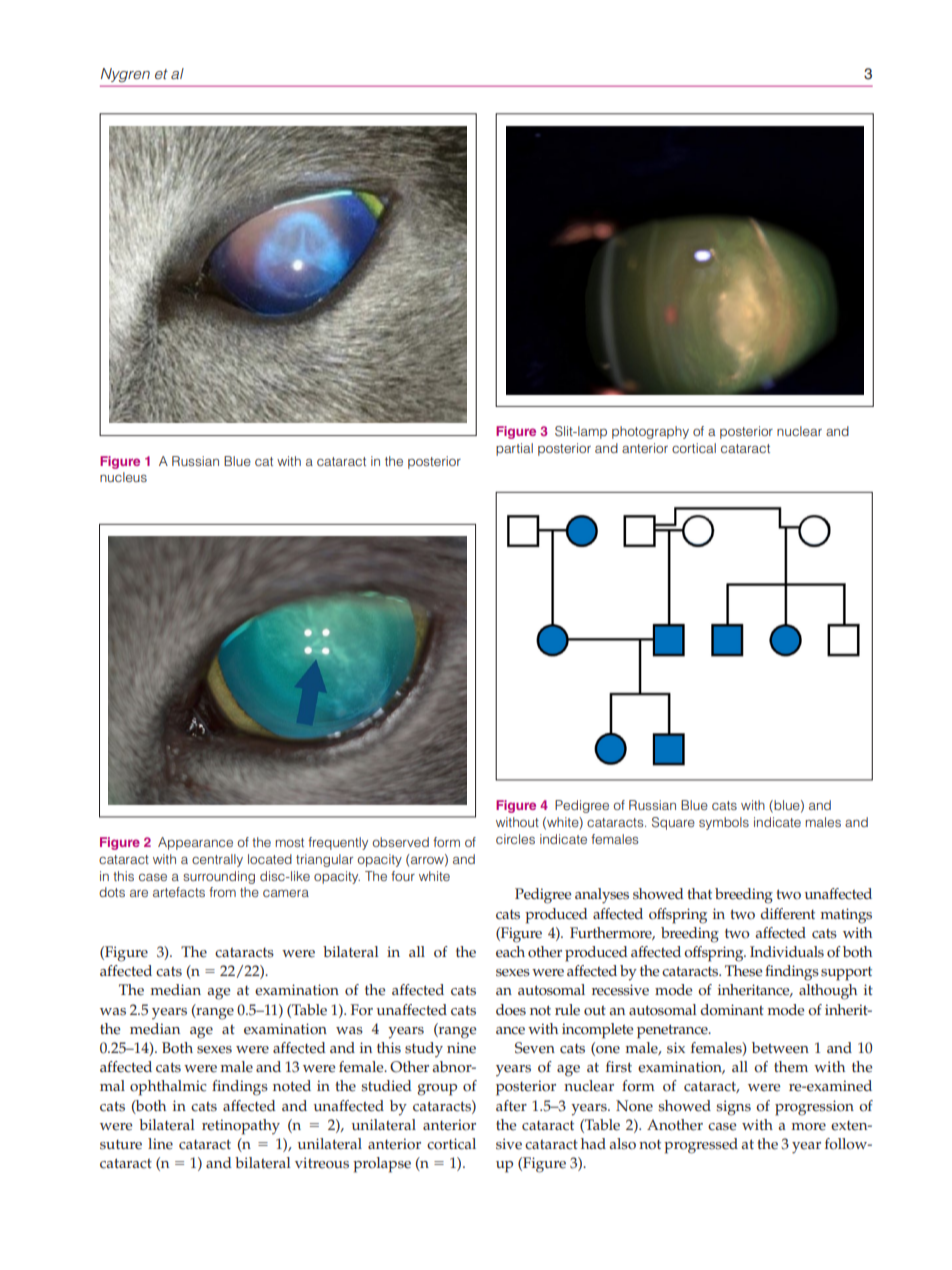  Describe the element at coordinates (289, 842) in the page. I see `most` at that location.
